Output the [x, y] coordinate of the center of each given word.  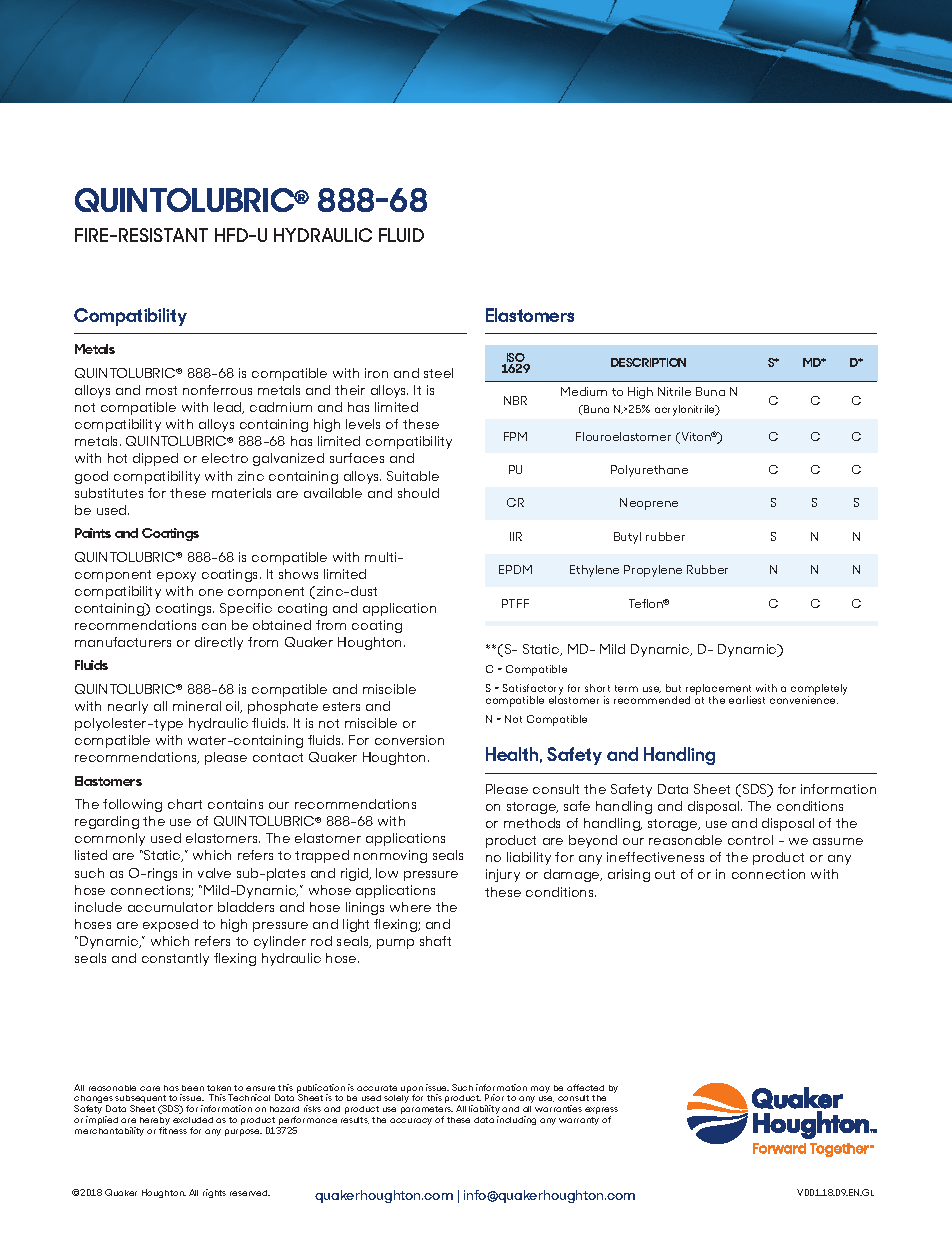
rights [214, 1193]
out [665, 874]
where [410, 907]
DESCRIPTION [648, 362]
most [161, 390]
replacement [718, 690]
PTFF [515, 603]
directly [219, 643]
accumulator [170, 907]
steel [438, 373]
